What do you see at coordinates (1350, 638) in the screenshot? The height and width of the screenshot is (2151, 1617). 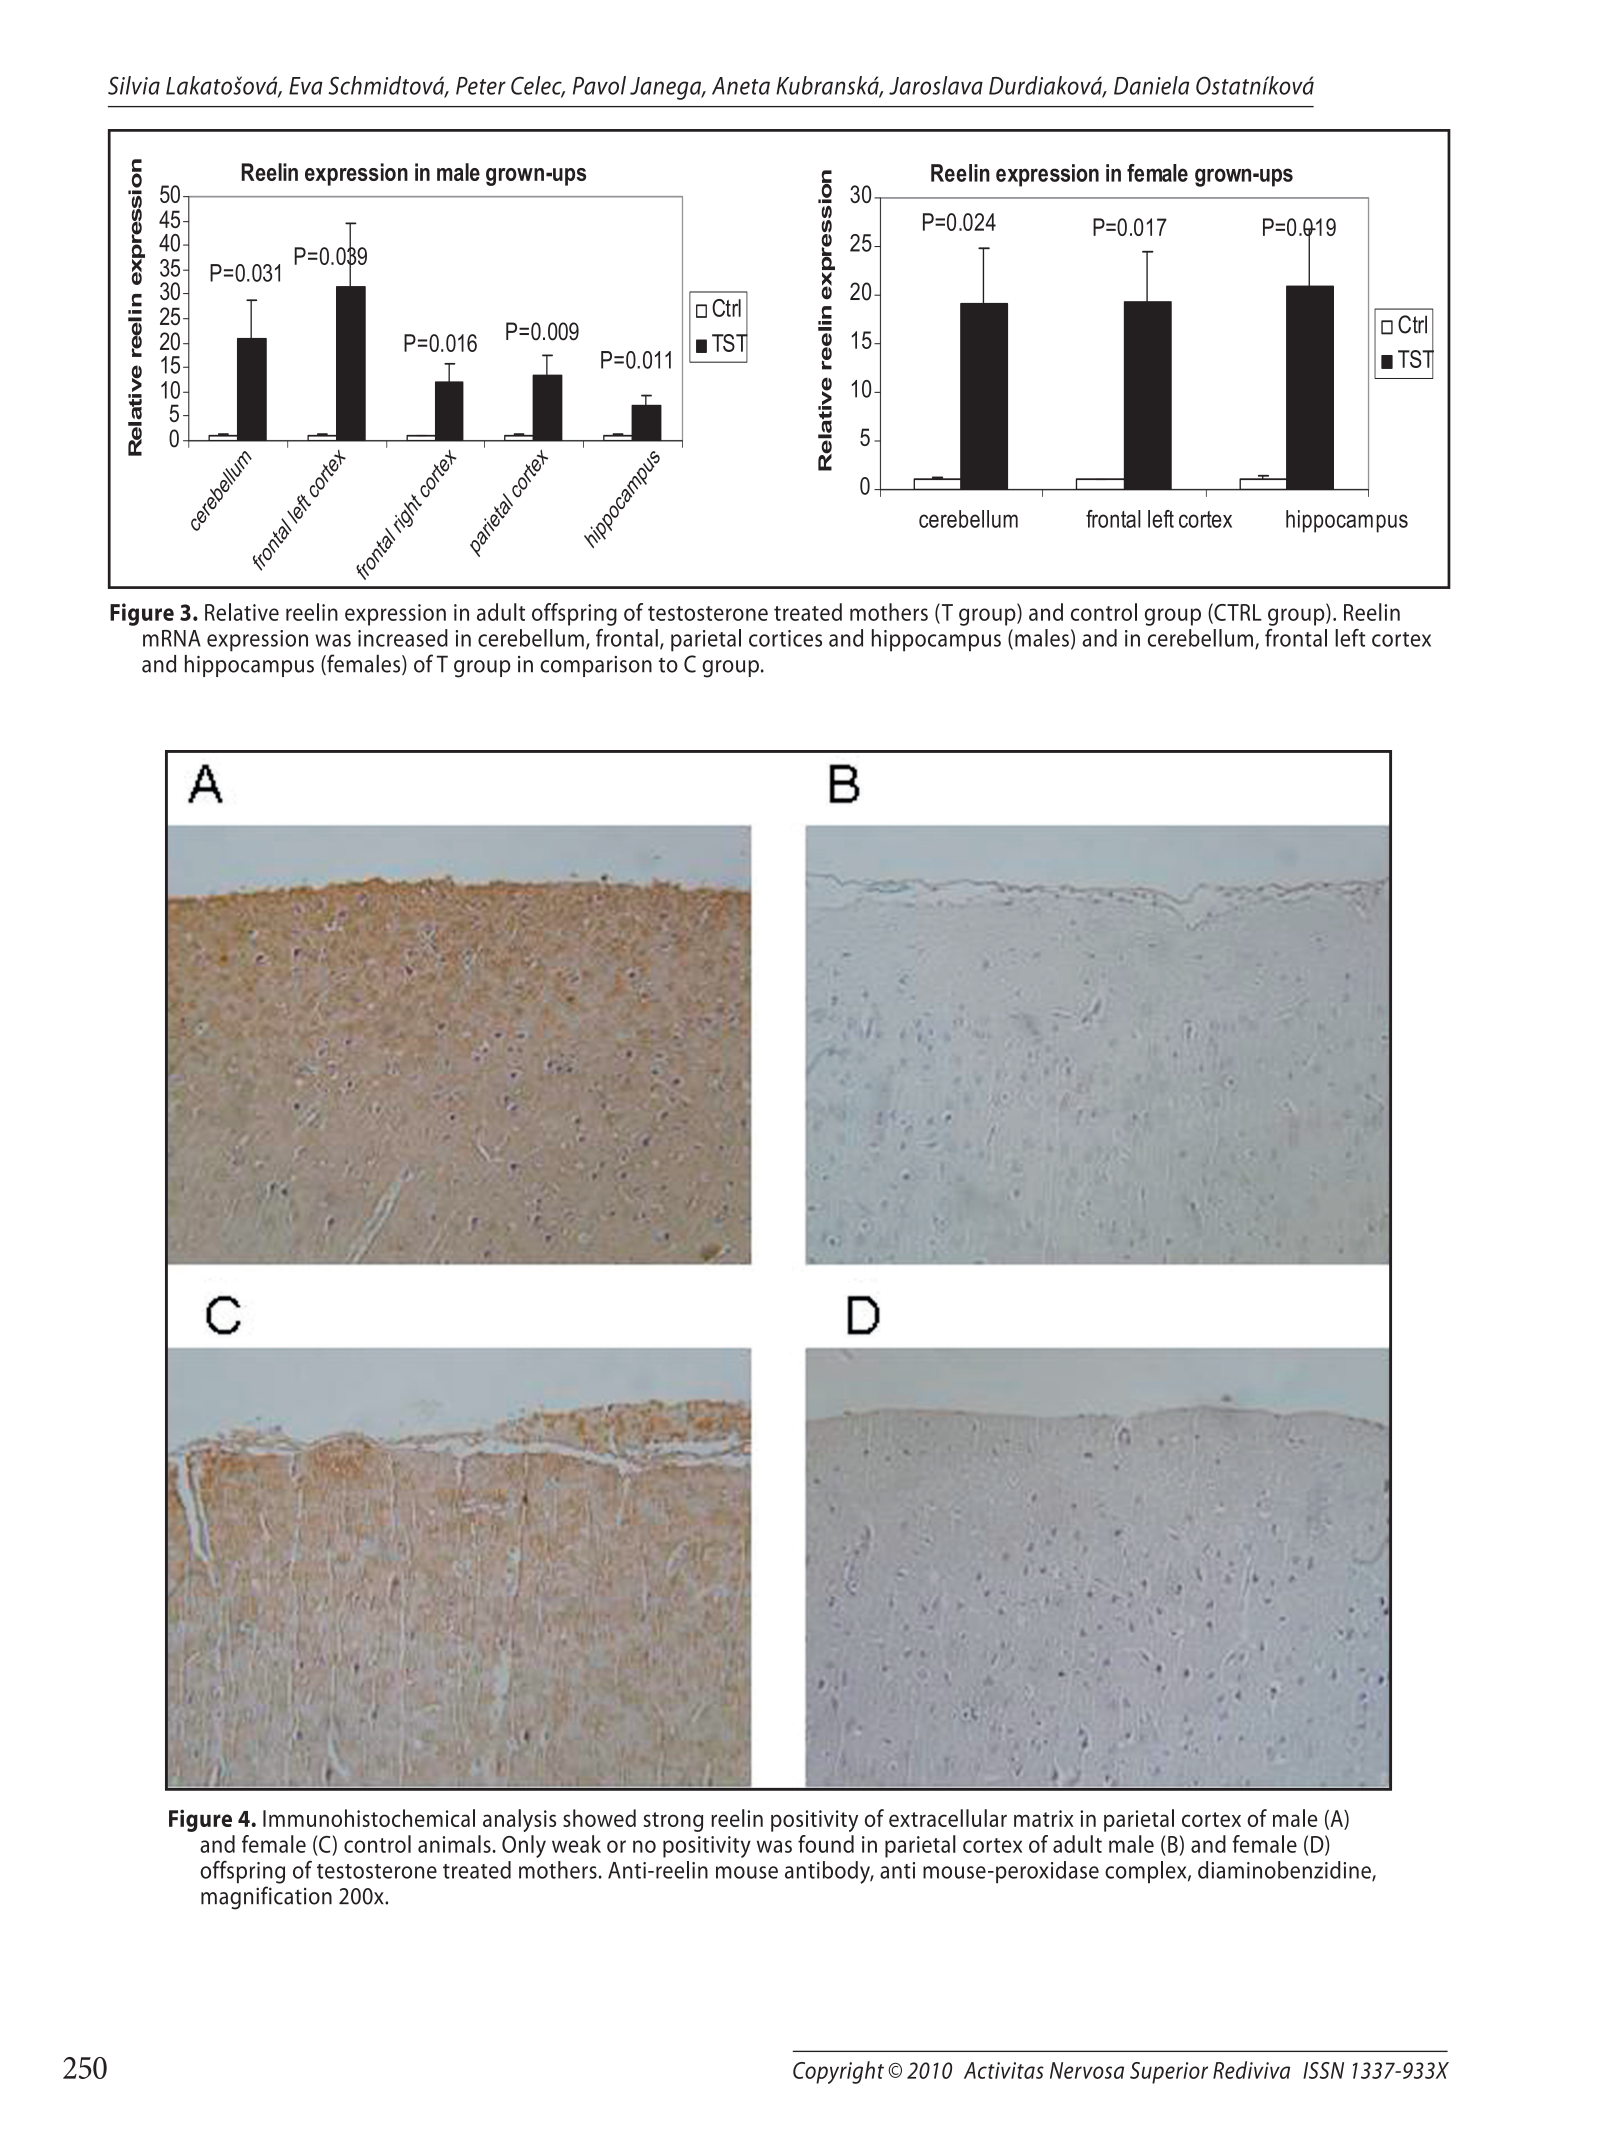 I see `left` at bounding box center [1350, 638].
